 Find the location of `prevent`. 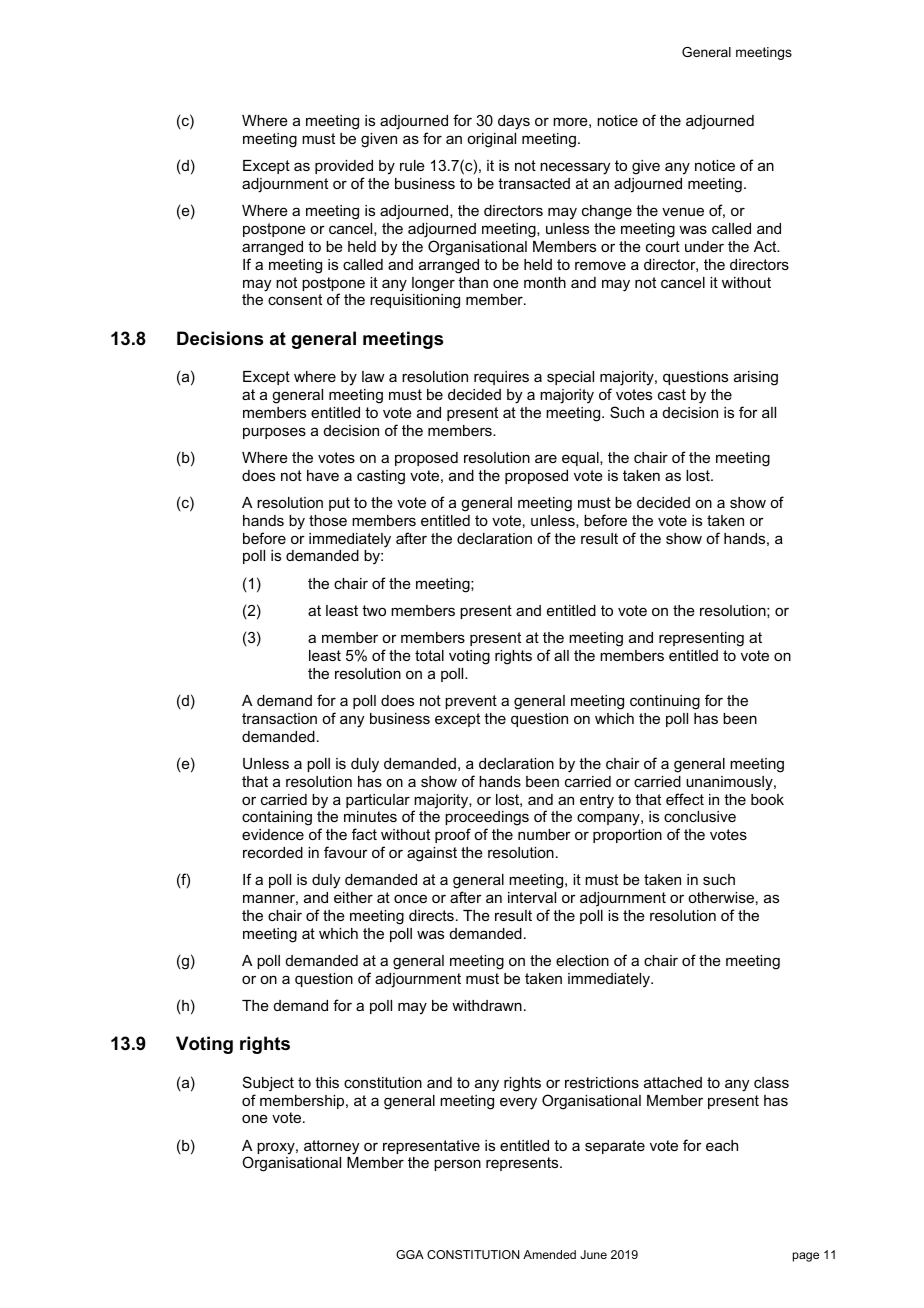

prevent is located at coordinates (471, 702).
